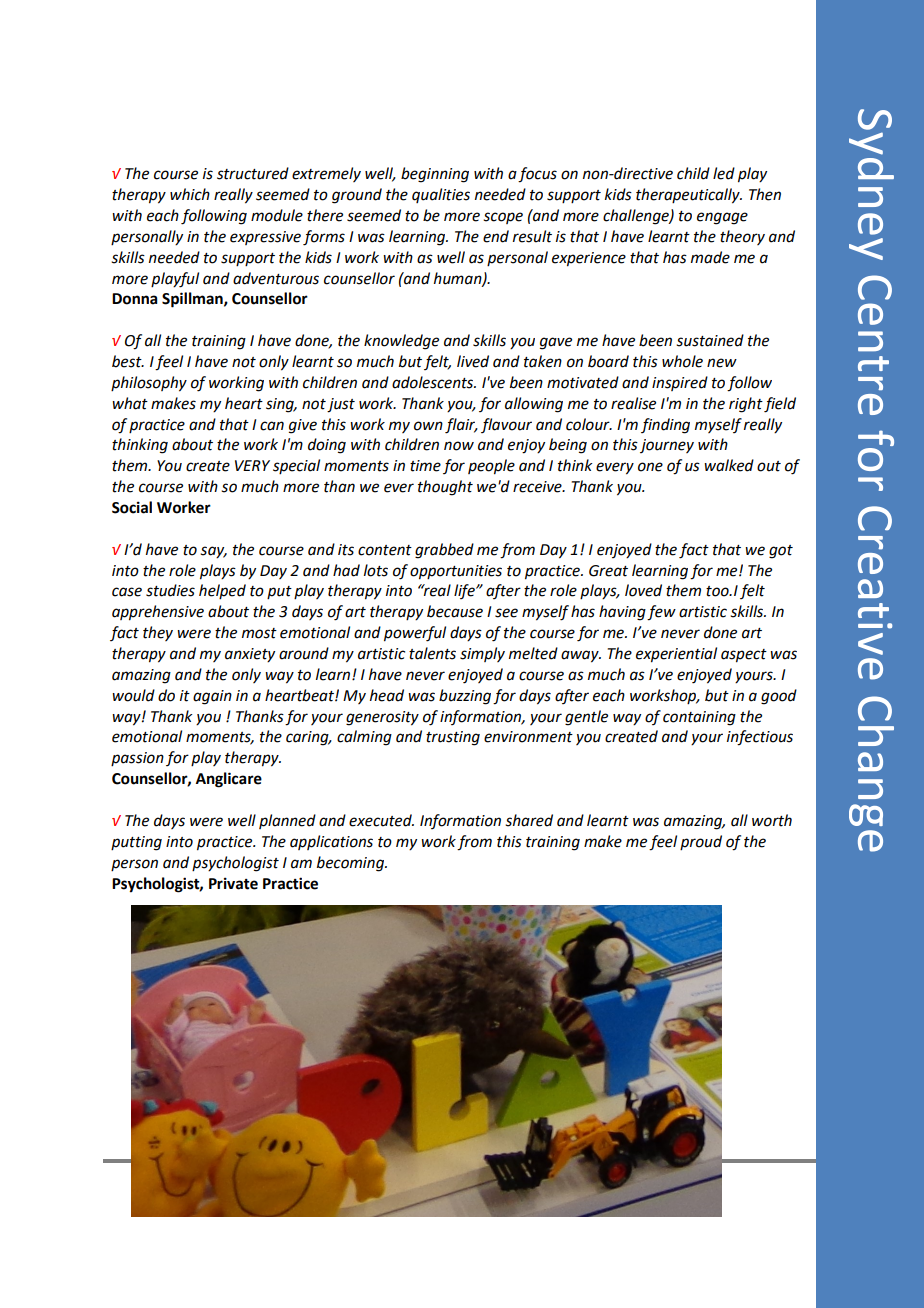  What do you see at coordinates (676, 655) in the image?
I see `experiential` at bounding box center [676, 655].
